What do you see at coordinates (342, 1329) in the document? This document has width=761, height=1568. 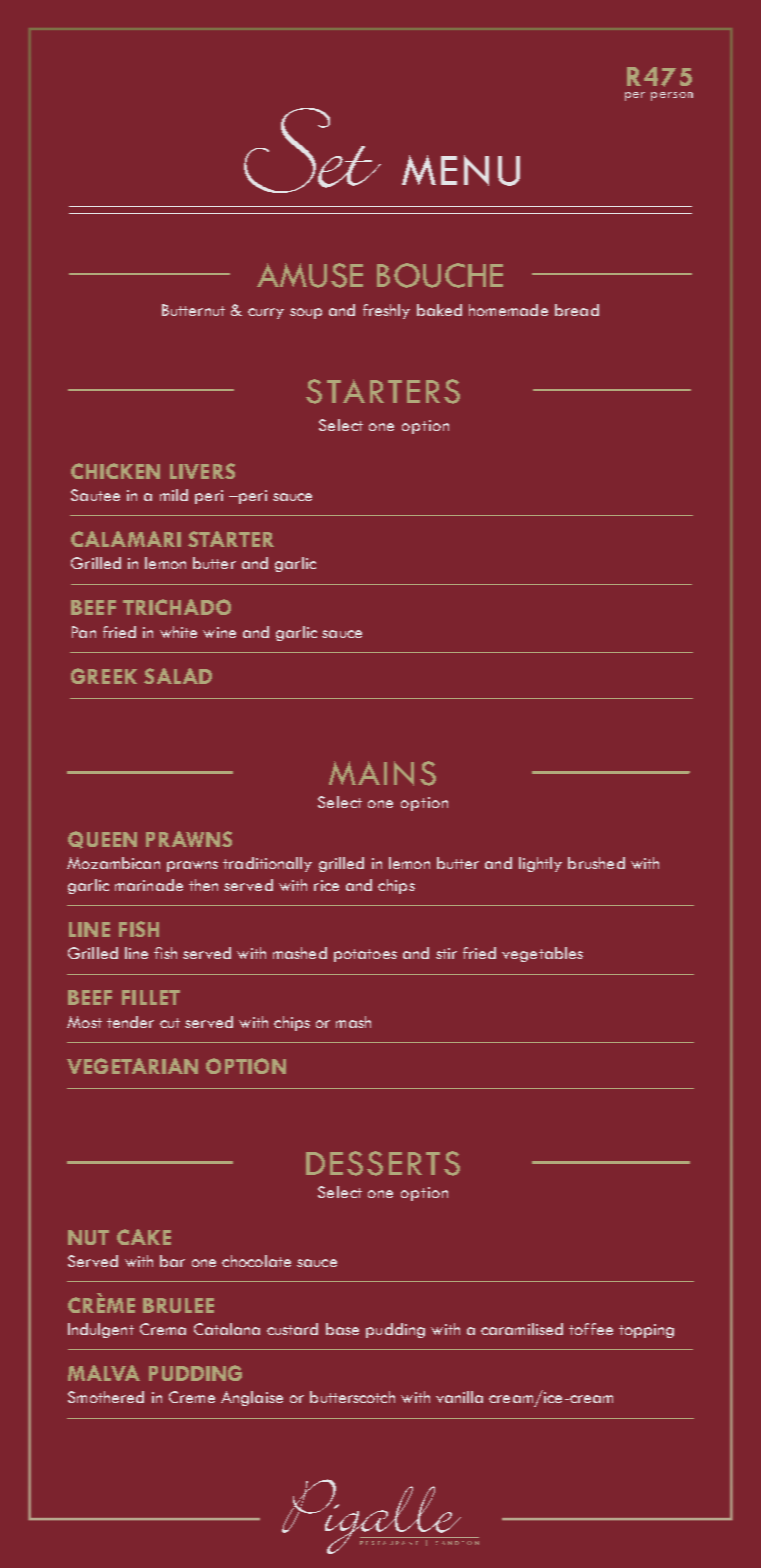 I see `base` at bounding box center [342, 1329].
